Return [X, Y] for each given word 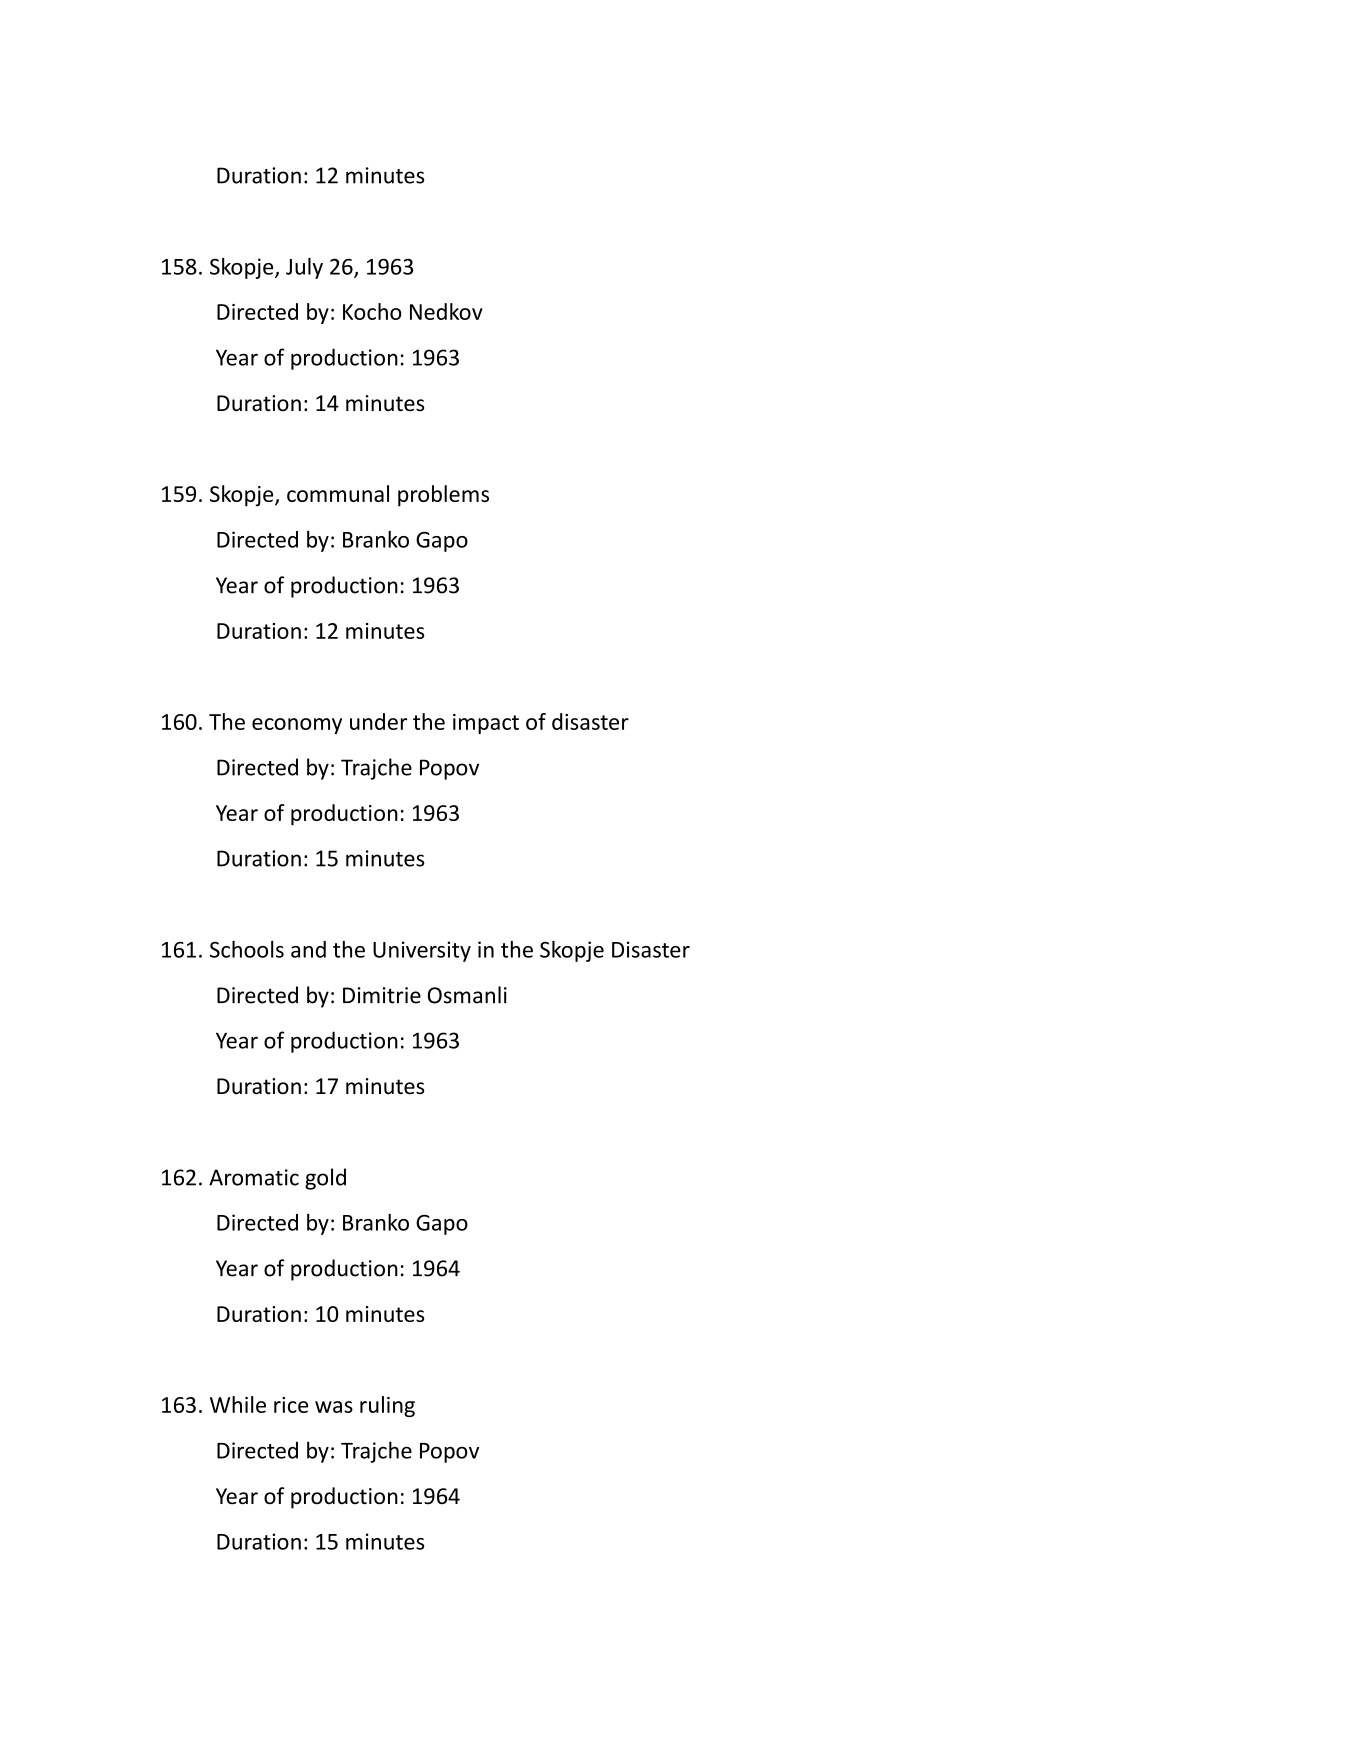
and [308, 949]
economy [297, 726]
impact [486, 724]
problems [443, 496]
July [304, 268]
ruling [387, 1406]
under [378, 721]
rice [291, 1405]
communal [338, 493]
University [422, 951]
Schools [247, 949]
